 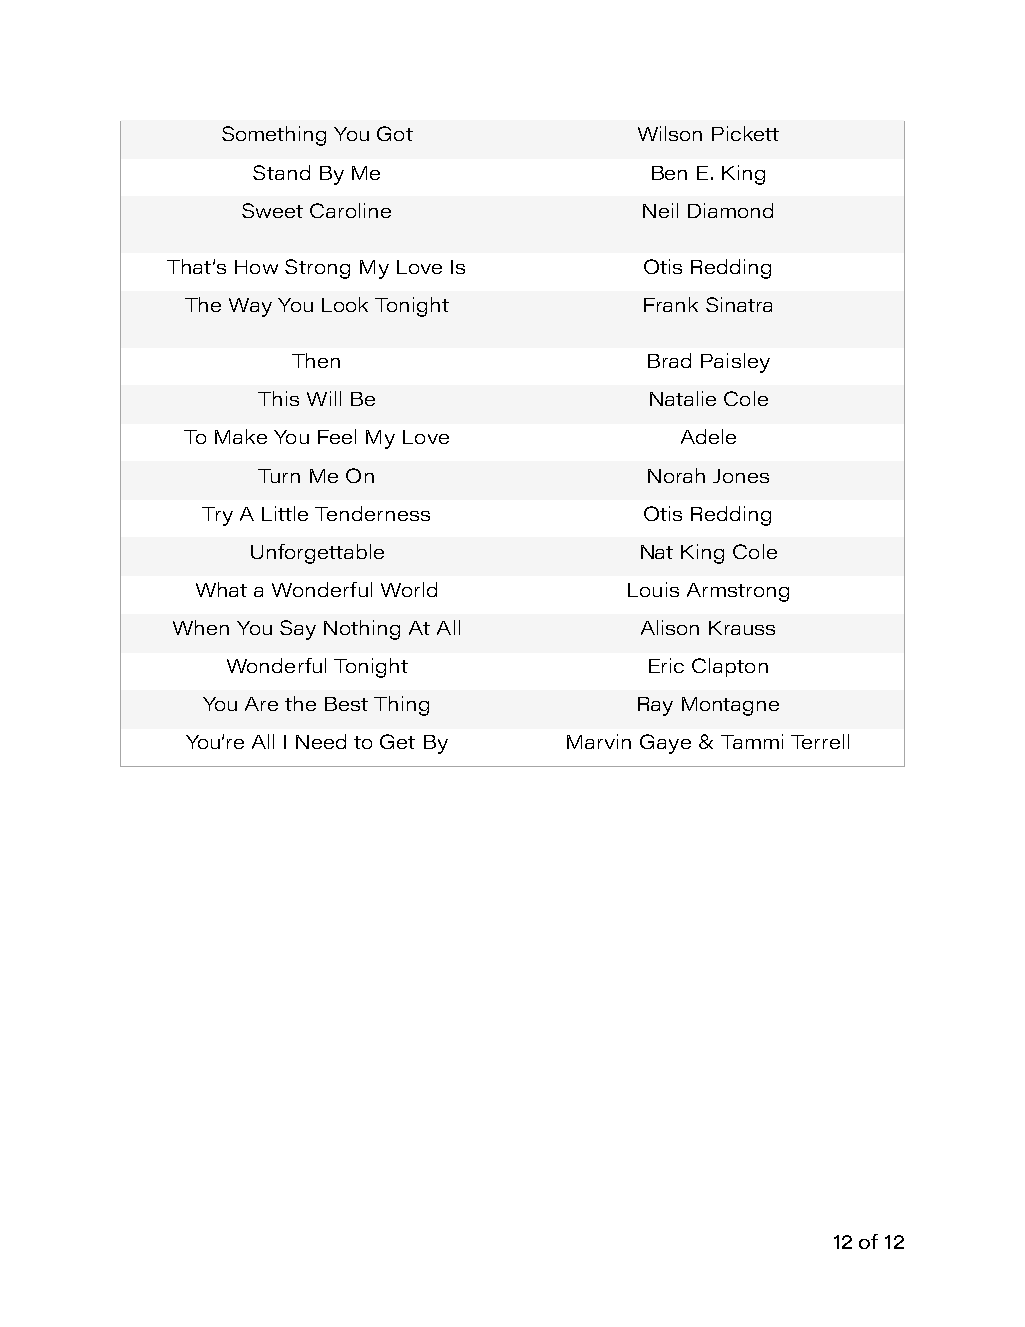 I want to click on Are, so click(x=261, y=704).
